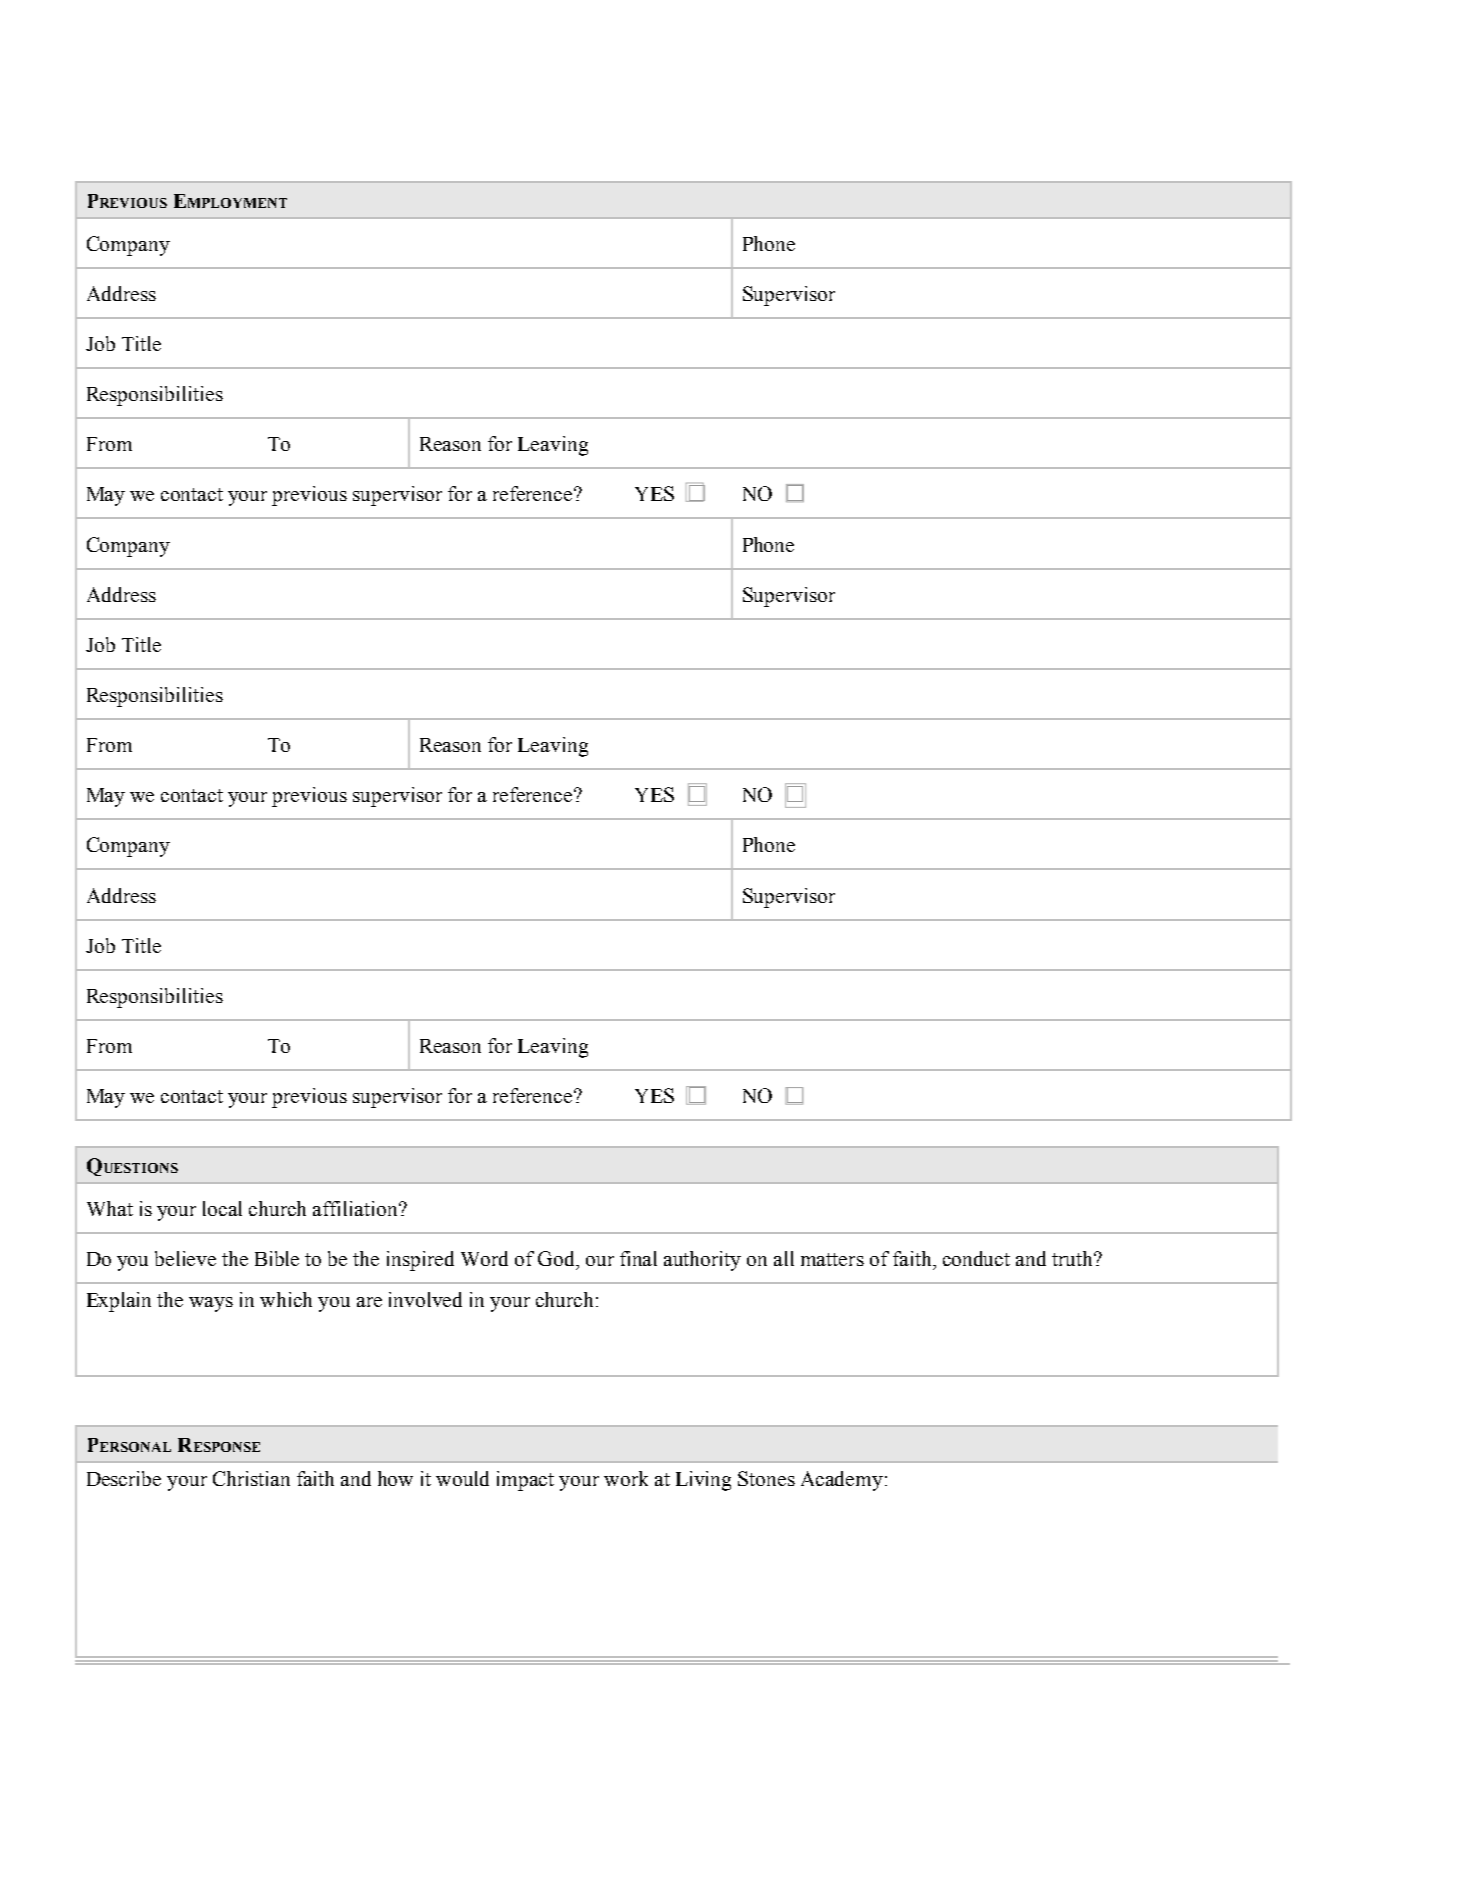 This page has width=1462, height=1891. I want to click on affiliation, so click(356, 1208).
